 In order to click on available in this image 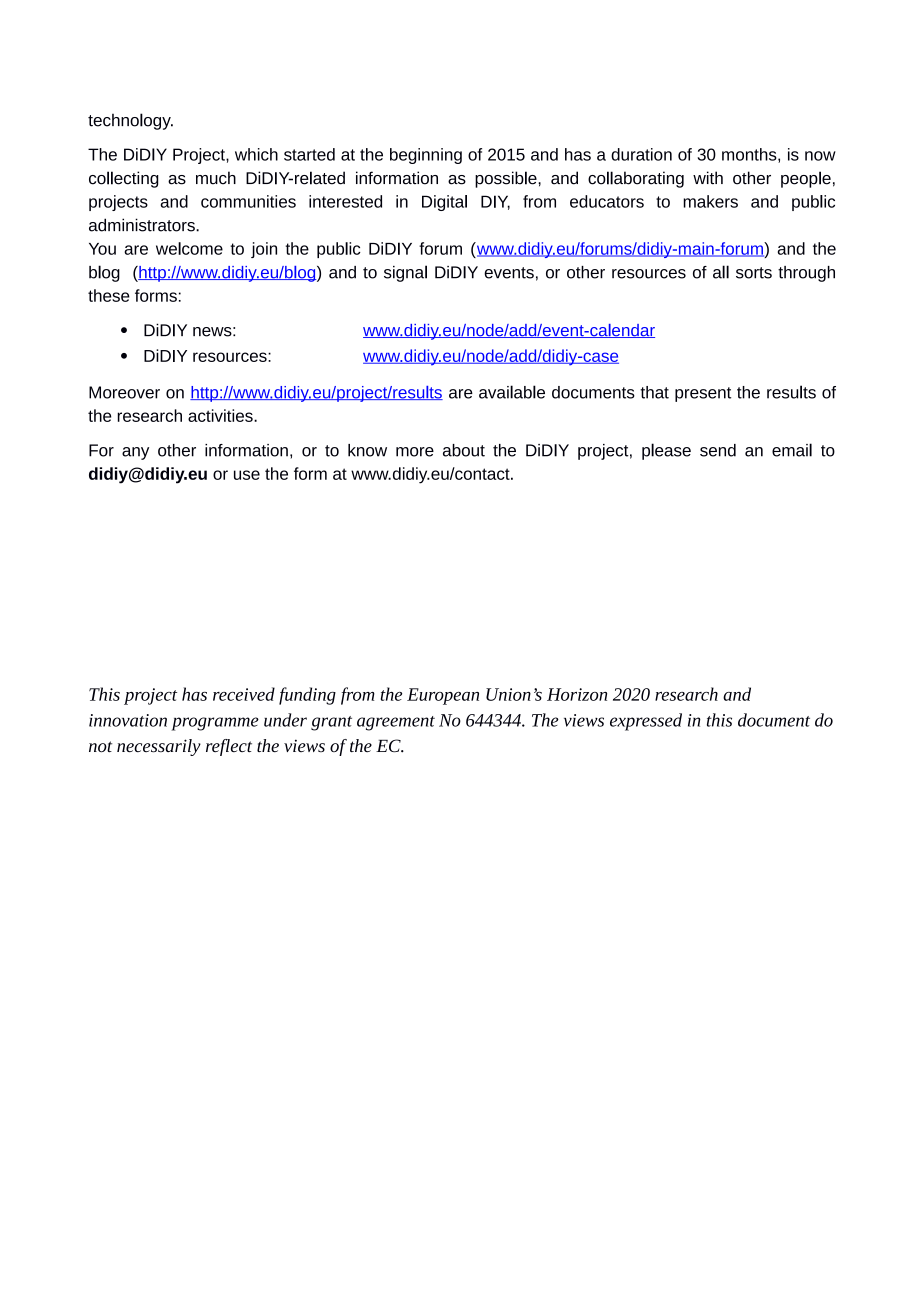, I will do `click(512, 392)`.
